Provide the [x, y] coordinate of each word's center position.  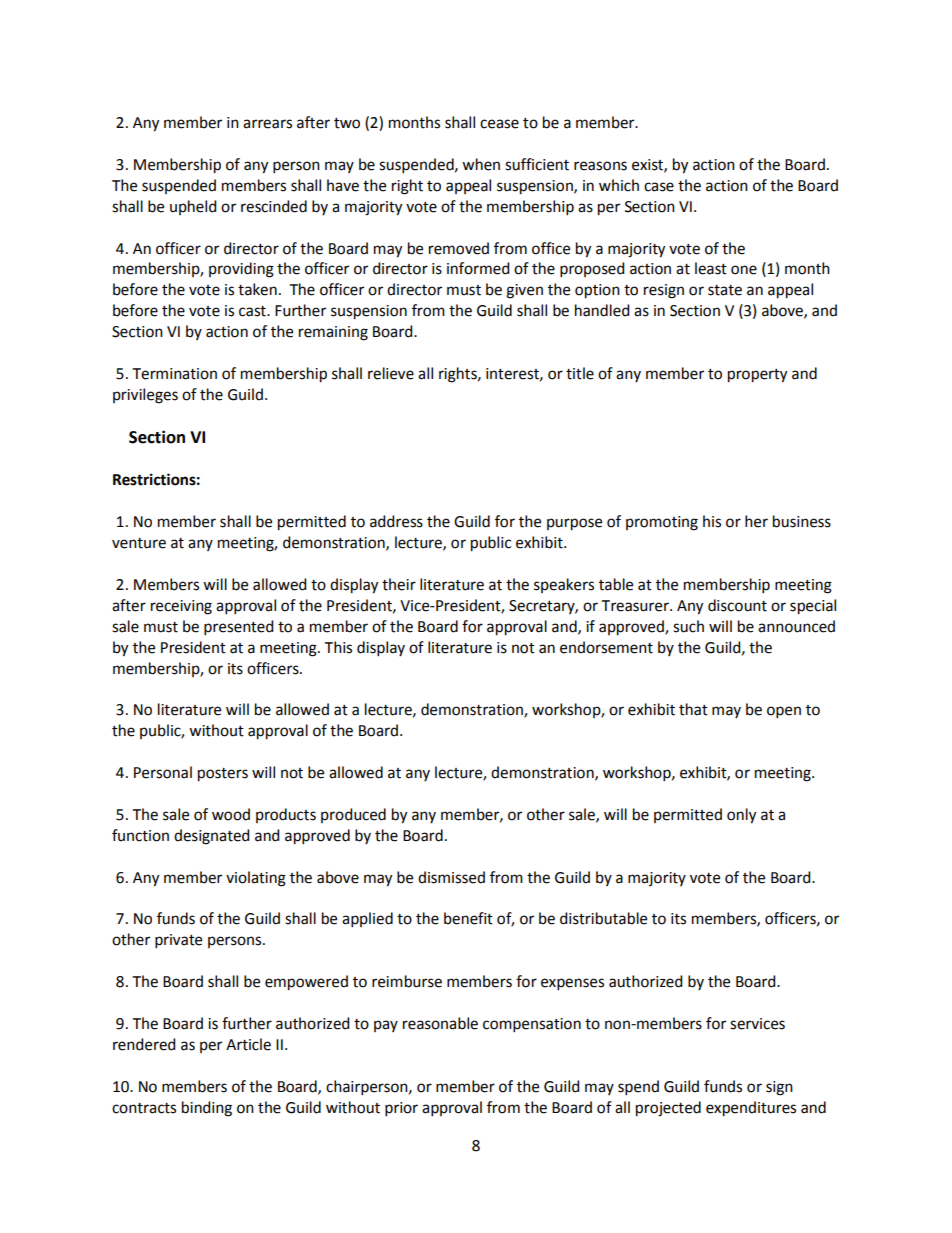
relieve [391, 373]
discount [737, 605]
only [741, 816]
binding [207, 1109]
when [481, 164]
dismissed [451, 877]
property [757, 376]
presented [238, 627]
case [659, 187]
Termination [175, 374]
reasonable [440, 1023]
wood [231, 814]
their [399, 584]
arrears [267, 124]
